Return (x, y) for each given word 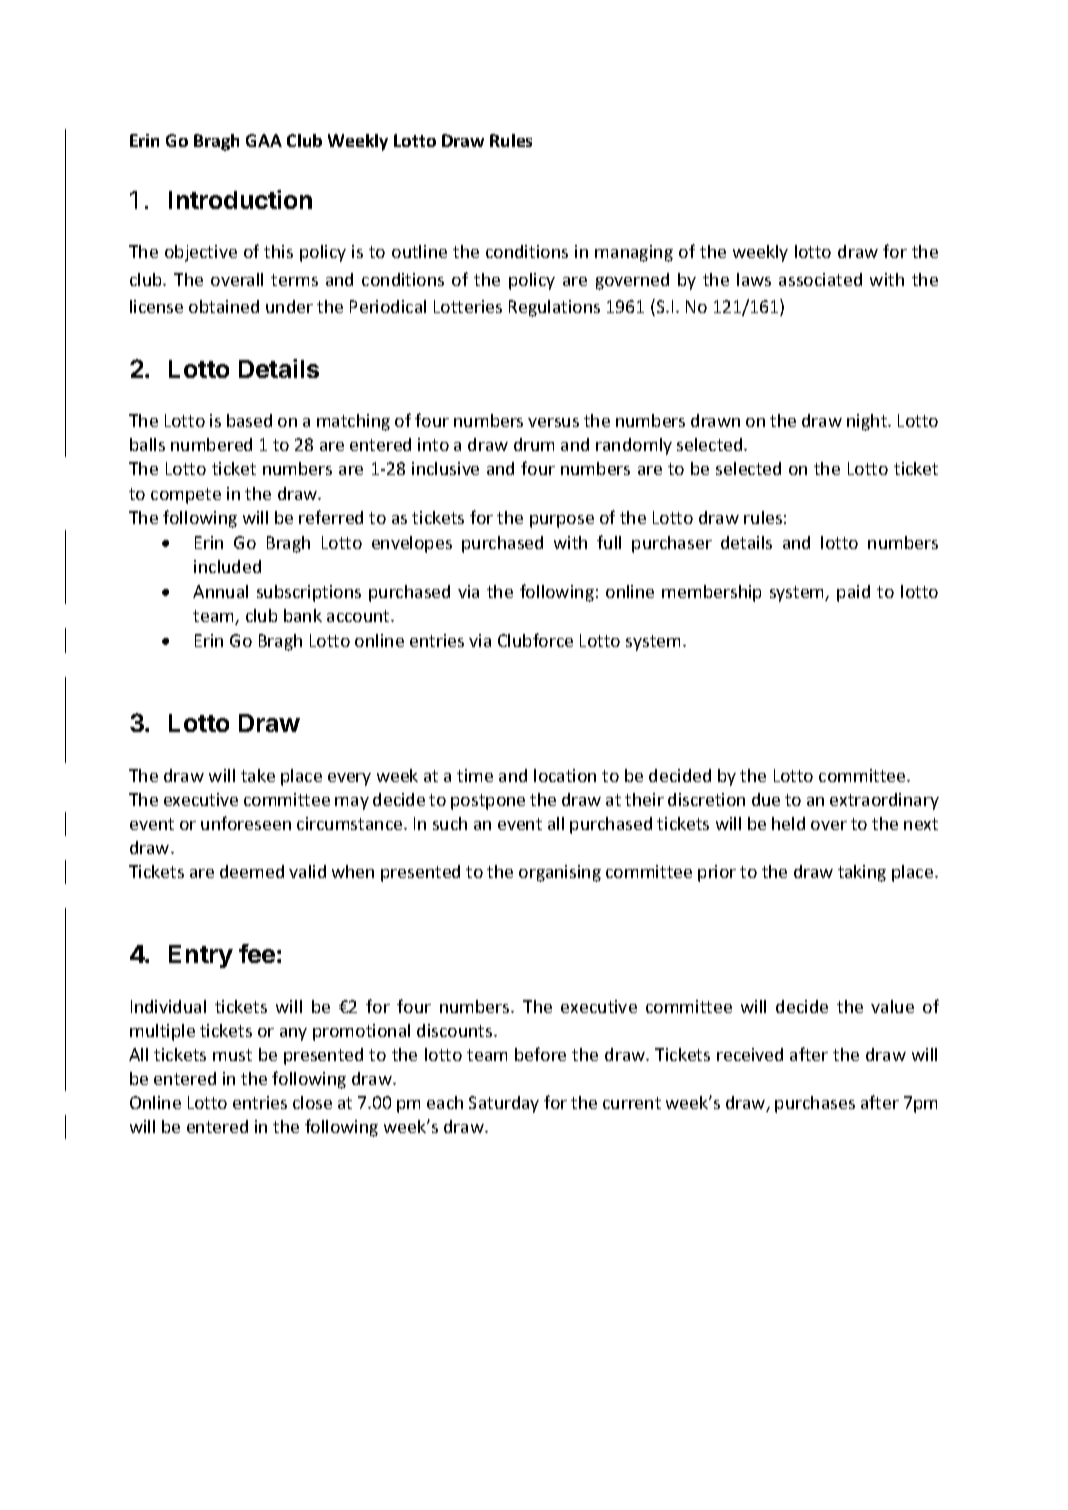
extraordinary (884, 801)
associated (820, 279)
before (540, 1054)
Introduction (240, 199)
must (232, 1055)
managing (634, 253)
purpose (562, 521)
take (258, 775)
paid (853, 593)
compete (186, 496)
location (565, 775)
